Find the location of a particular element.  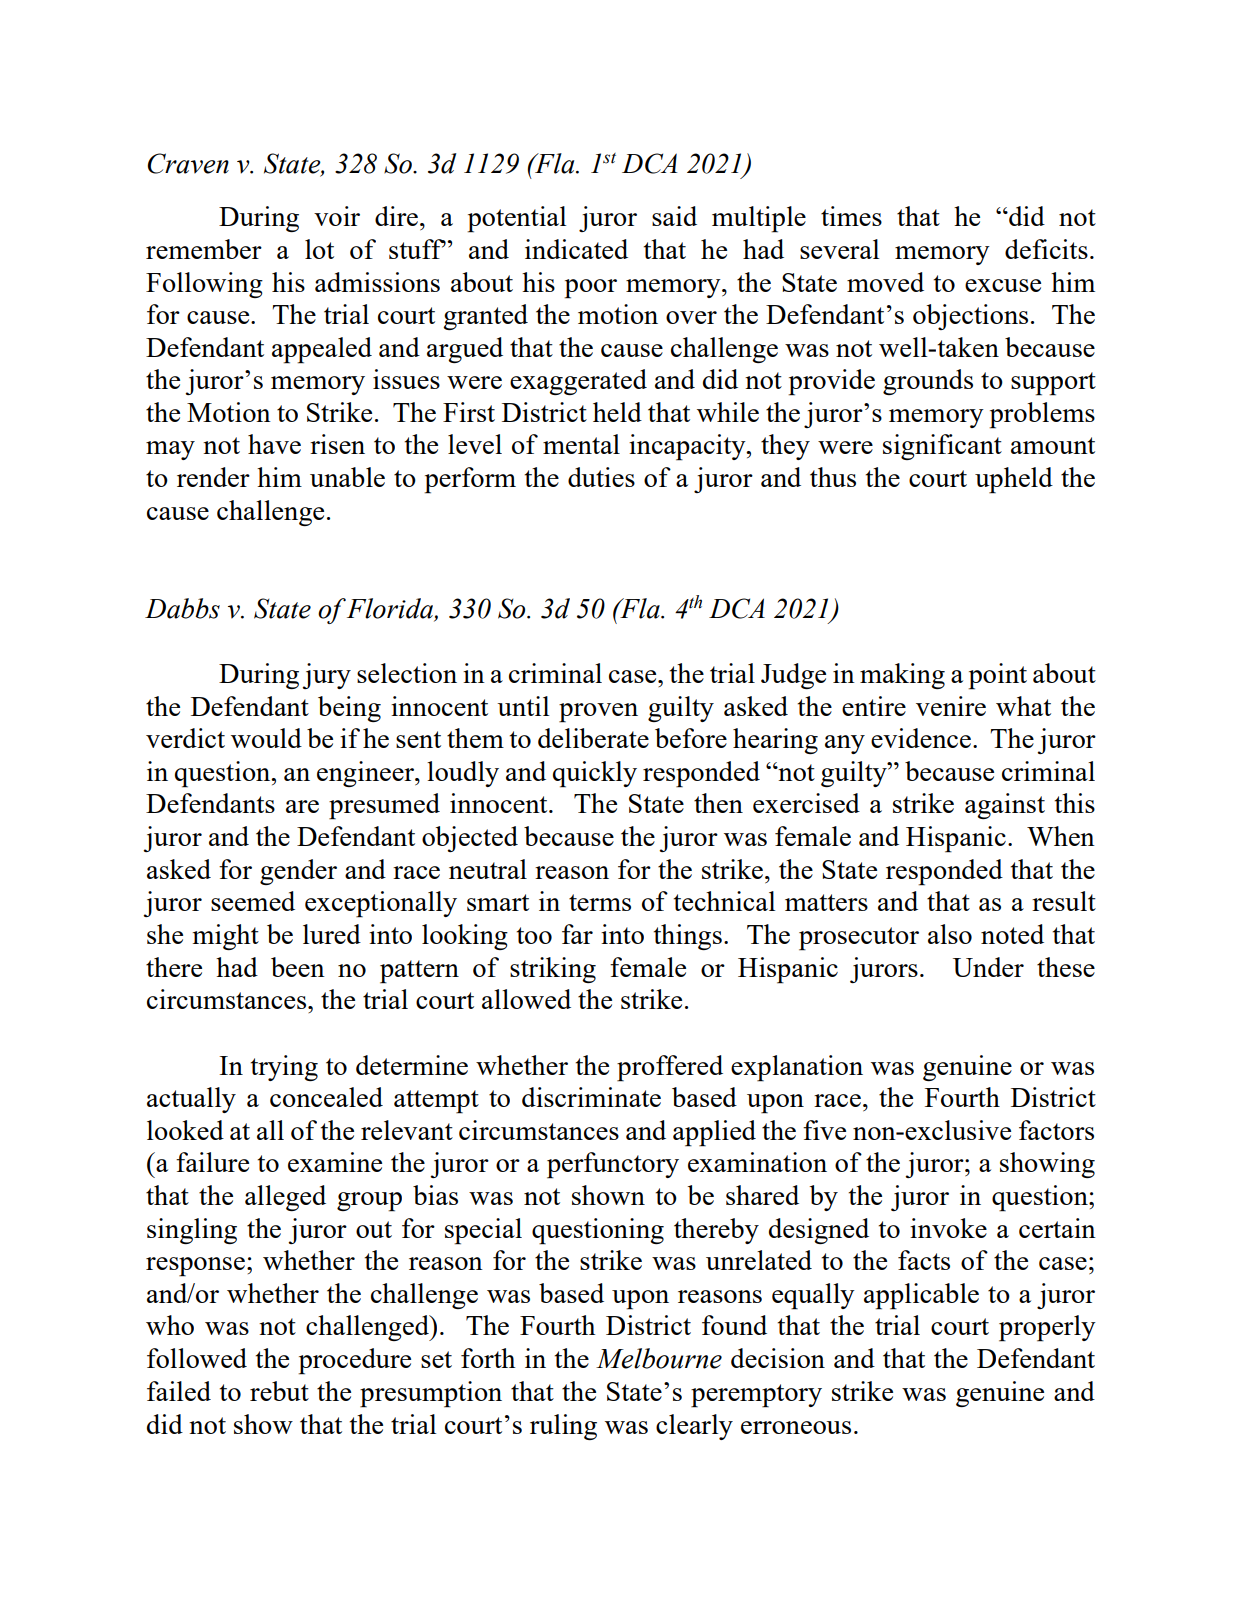

Melbourne is located at coordinates (659, 1358).
